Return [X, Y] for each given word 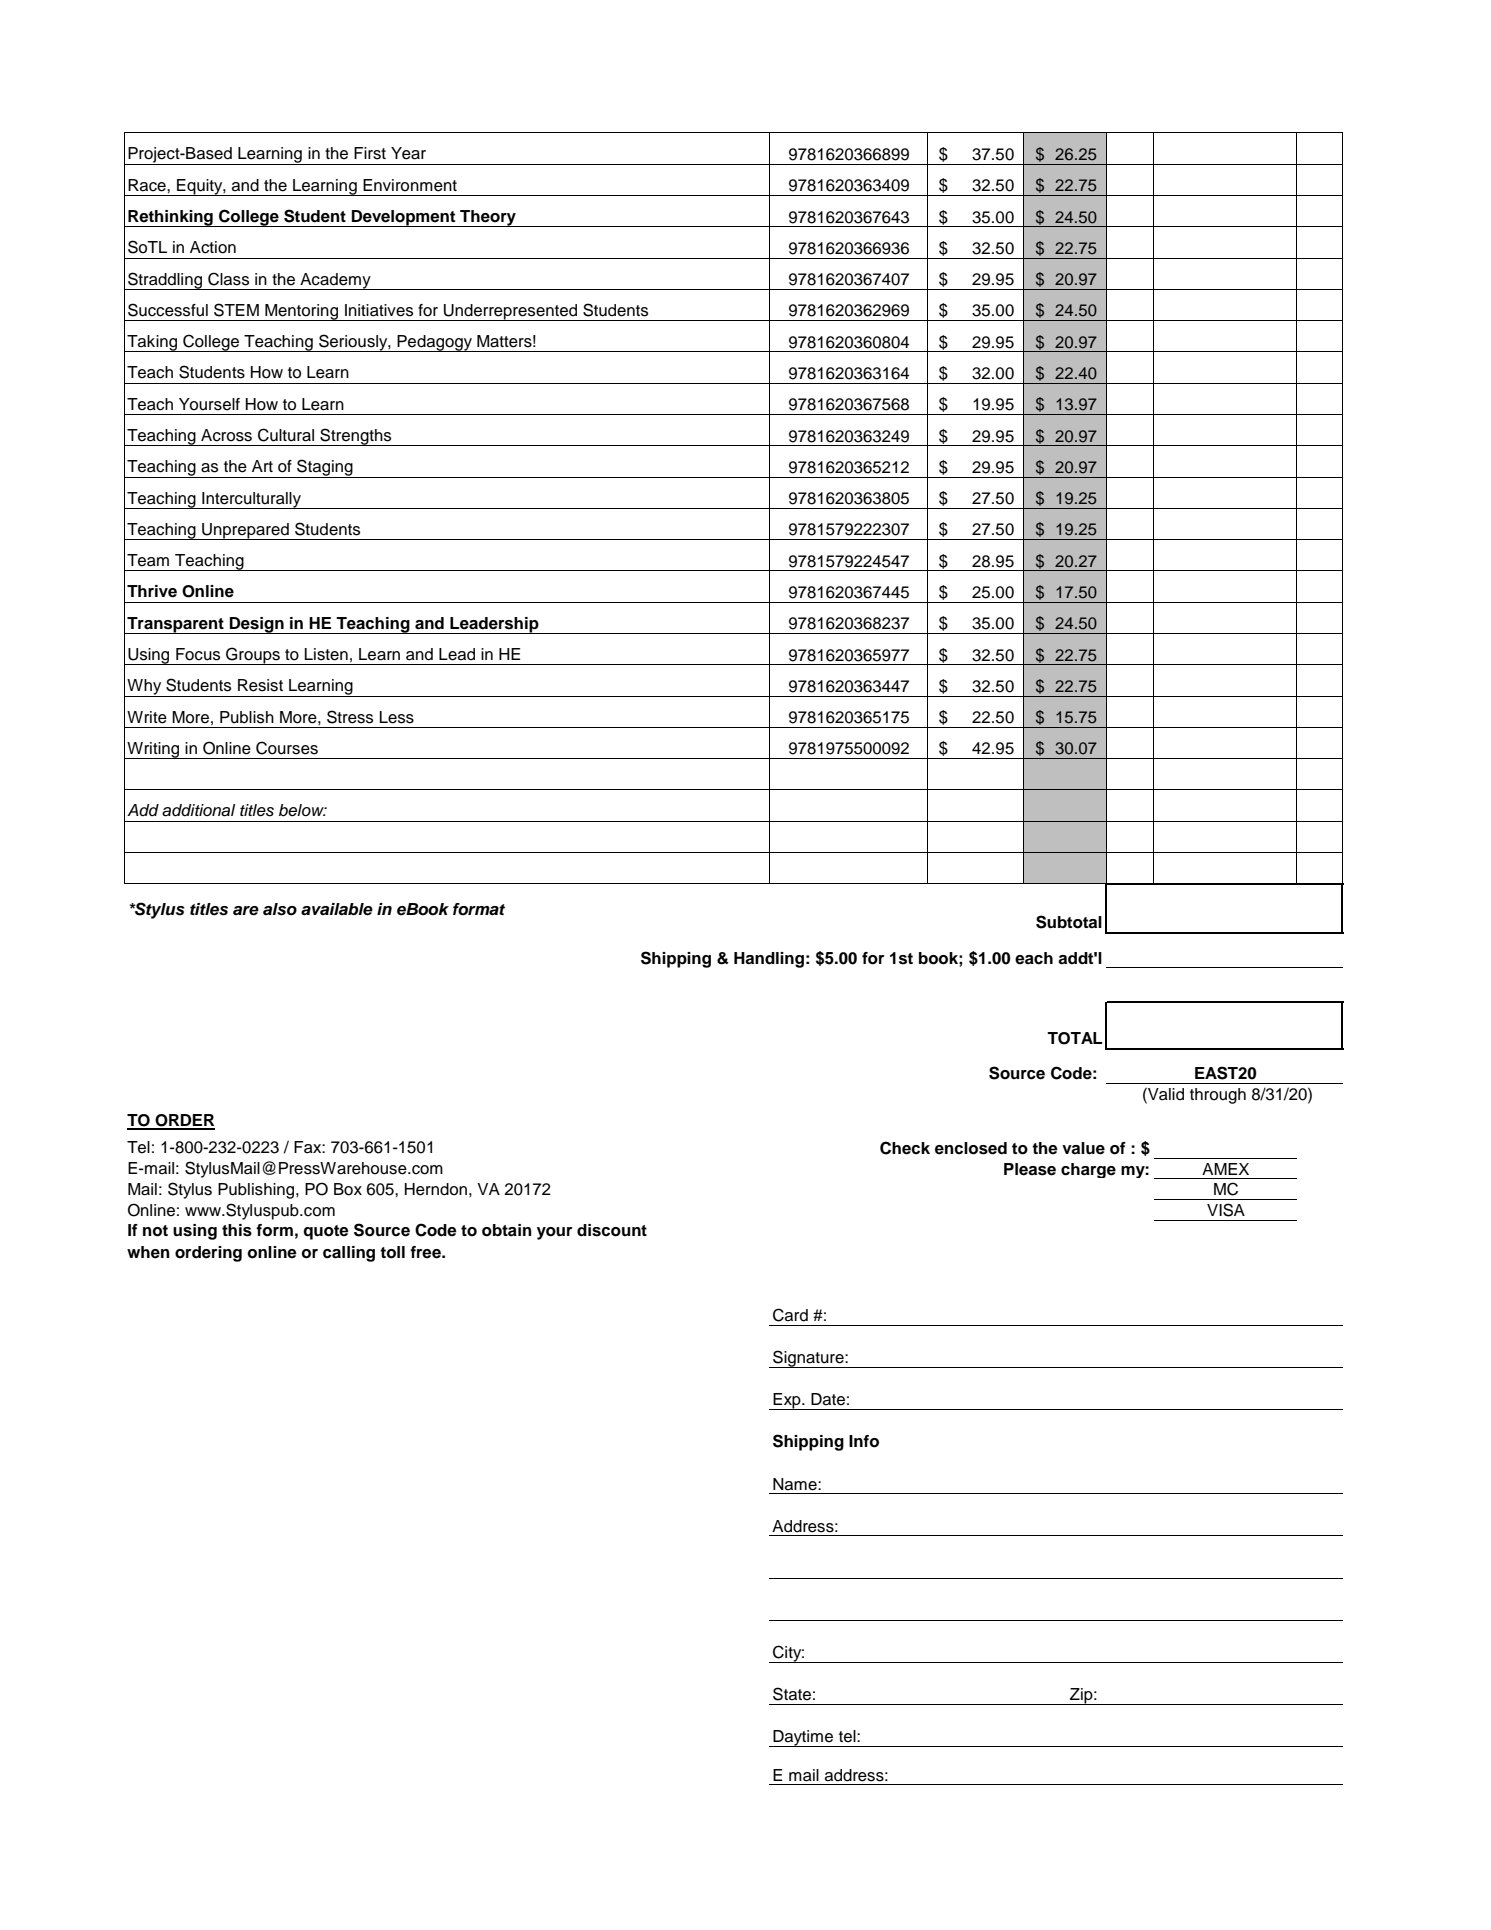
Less [397, 717]
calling [349, 1254]
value [1083, 1148]
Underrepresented [511, 312]
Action [213, 247]
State [792, 1694]
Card [790, 1315]
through [1218, 1096]
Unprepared [245, 531]
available [337, 909]
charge [1088, 1170]
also [280, 909]
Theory [488, 218]
